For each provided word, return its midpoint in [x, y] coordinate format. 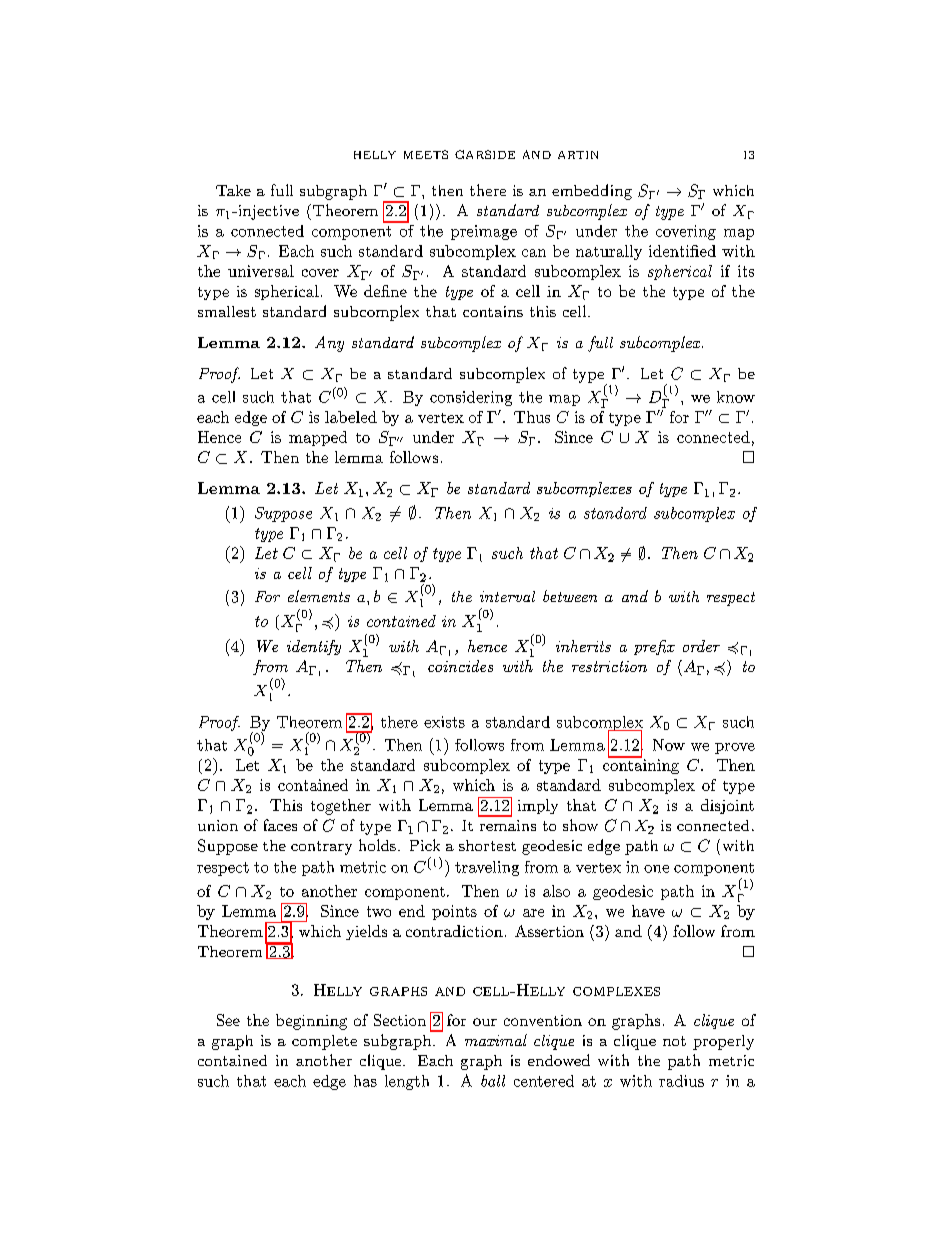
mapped [318, 438]
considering [471, 398]
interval [507, 596]
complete [324, 1042]
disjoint [727, 806]
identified [682, 251]
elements [319, 596]
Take [233, 190]
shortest [487, 845]
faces [280, 825]
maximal [496, 1040]
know [736, 397]
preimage [484, 232]
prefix [654, 647]
